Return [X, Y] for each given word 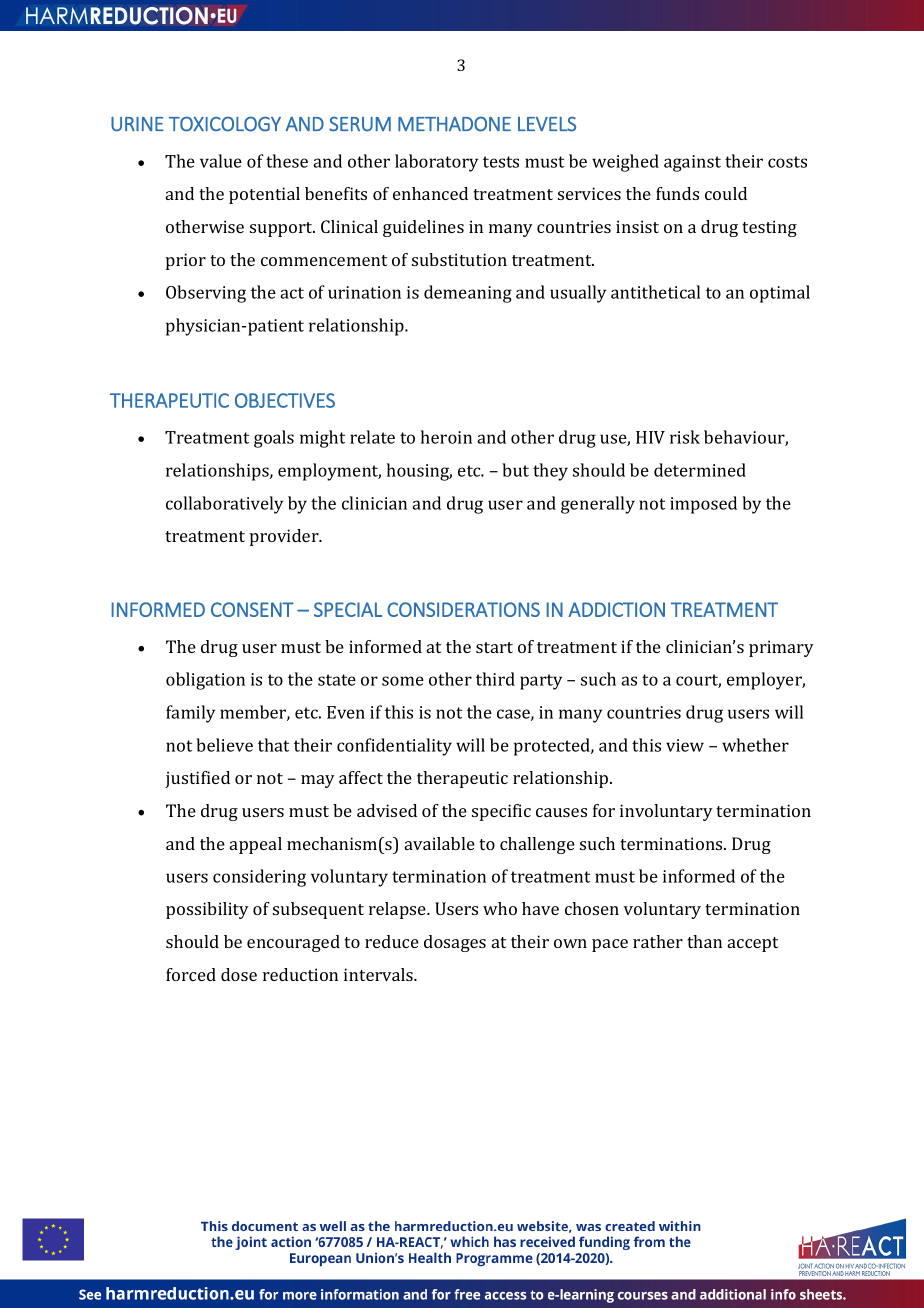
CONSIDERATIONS [463, 609]
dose [239, 974]
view [685, 745]
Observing [206, 294]
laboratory [436, 163]
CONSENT [252, 609]
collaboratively [224, 505]
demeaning [468, 294]
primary [781, 648]
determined [700, 470]
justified [197, 779]
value [221, 161]
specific [501, 812]
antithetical [655, 292]
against [692, 163]
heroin [446, 437]
